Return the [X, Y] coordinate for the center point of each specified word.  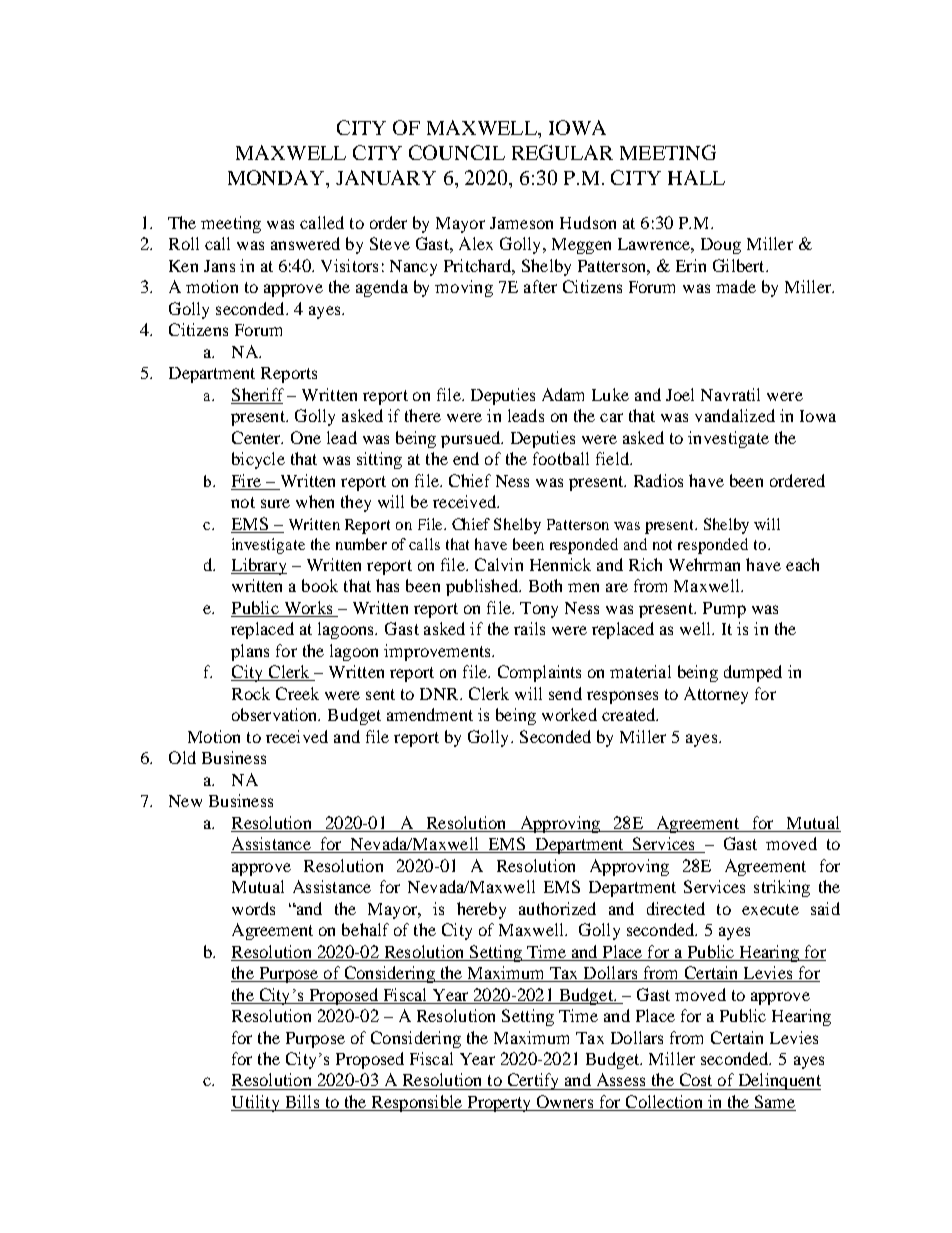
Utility [256, 1103]
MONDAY [277, 177]
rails [529, 628]
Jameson [521, 223]
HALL [696, 177]
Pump [724, 610]
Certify [533, 1081]
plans [250, 652]
